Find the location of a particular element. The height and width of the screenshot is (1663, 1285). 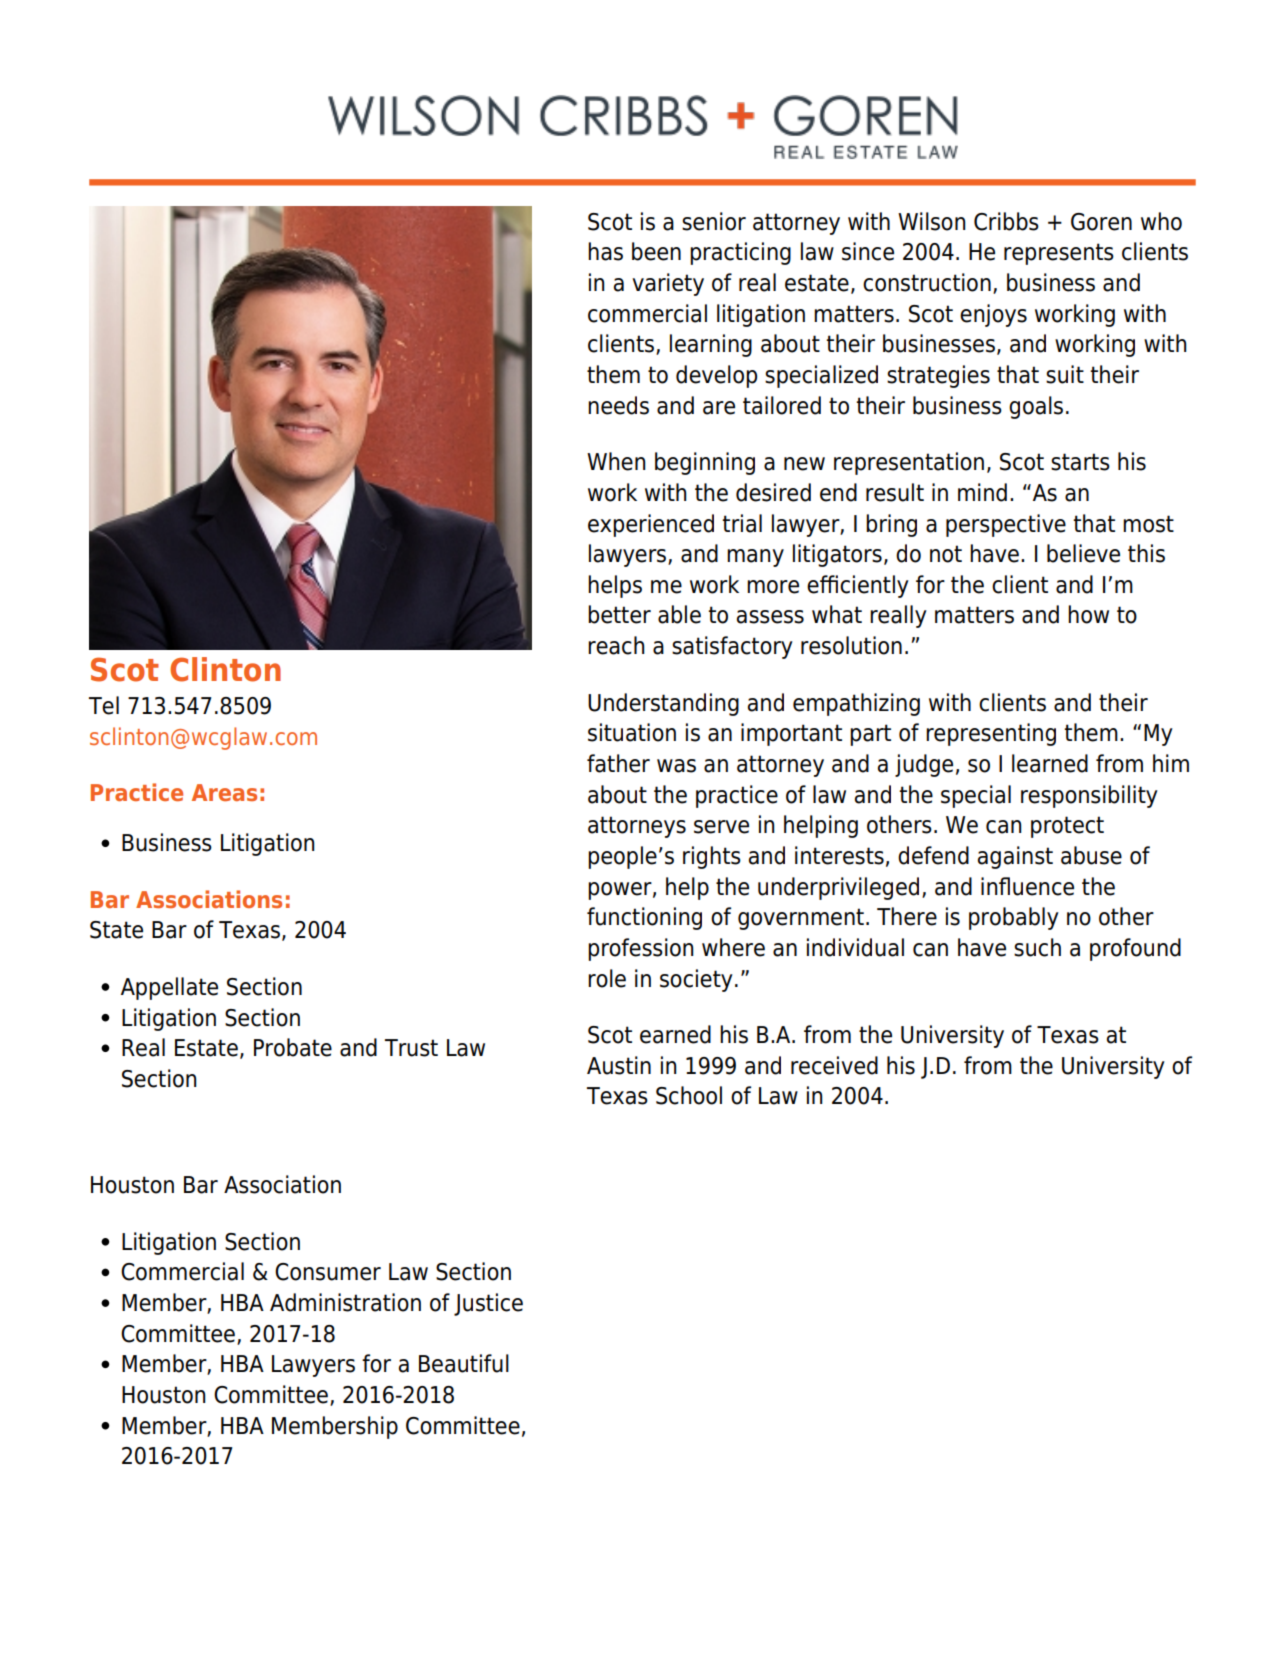

been is located at coordinates (656, 251).
